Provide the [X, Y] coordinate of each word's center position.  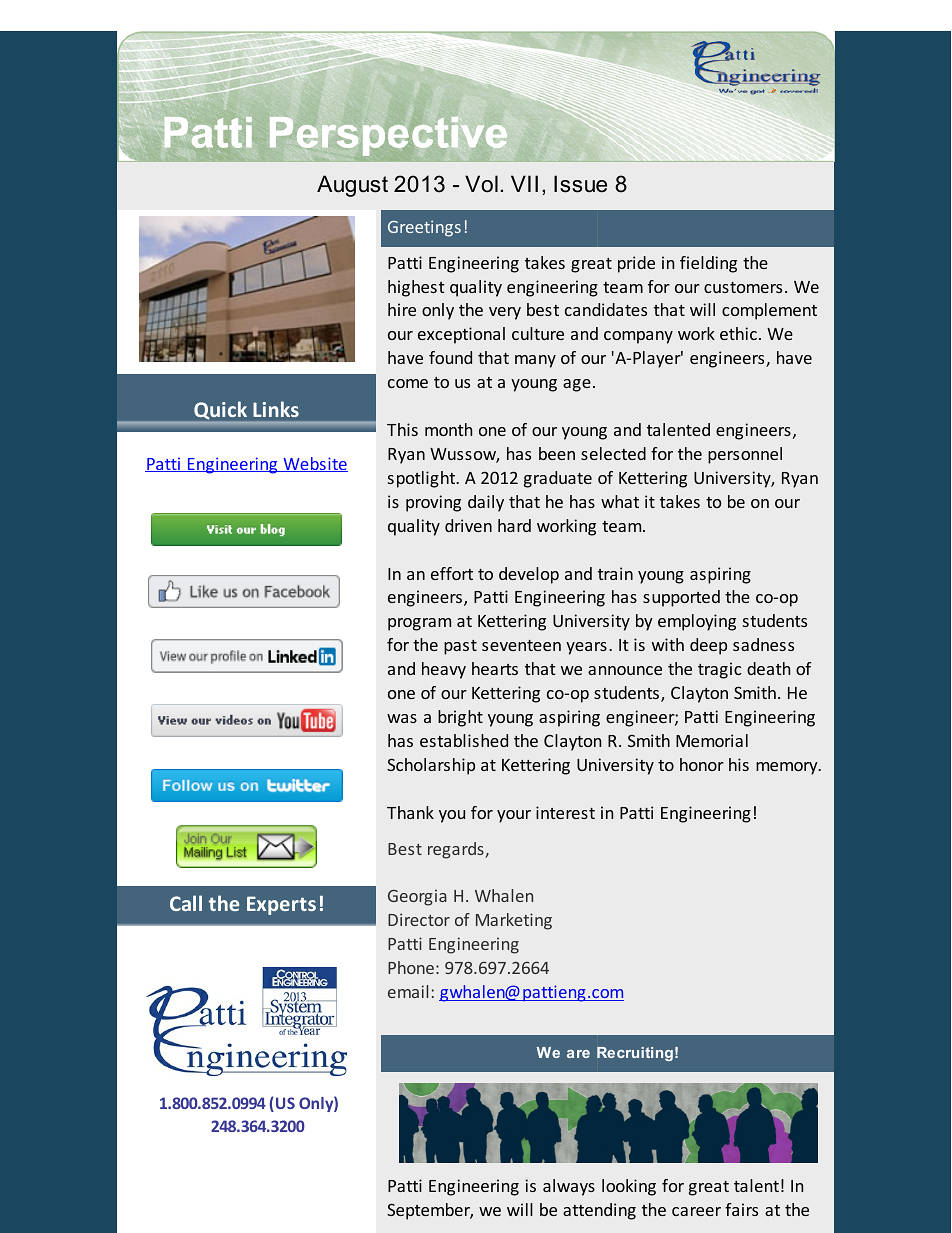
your [514, 816]
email [408, 991]
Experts [281, 905]
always [569, 1187]
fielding [708, 264]
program [419, 624]
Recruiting [635, 1054]
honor [702, 764]
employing [697, 622]
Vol [481, 184]
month [448, 429]
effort [452, 573]
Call [186, 903]
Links [276, 409]
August [352, 186]
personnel [745, 455]
